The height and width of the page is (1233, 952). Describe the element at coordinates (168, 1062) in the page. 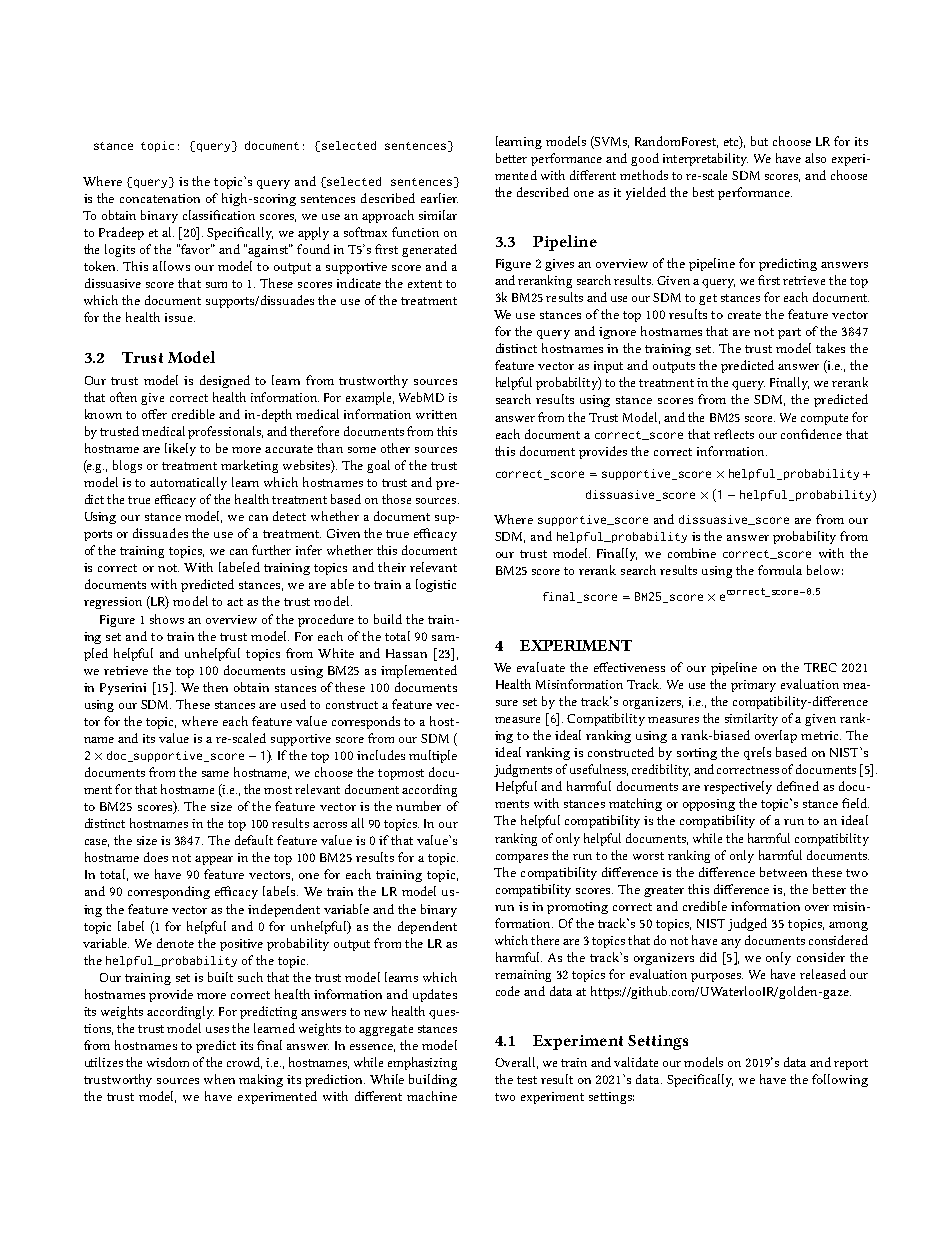

I see `wisdom` at that location.
